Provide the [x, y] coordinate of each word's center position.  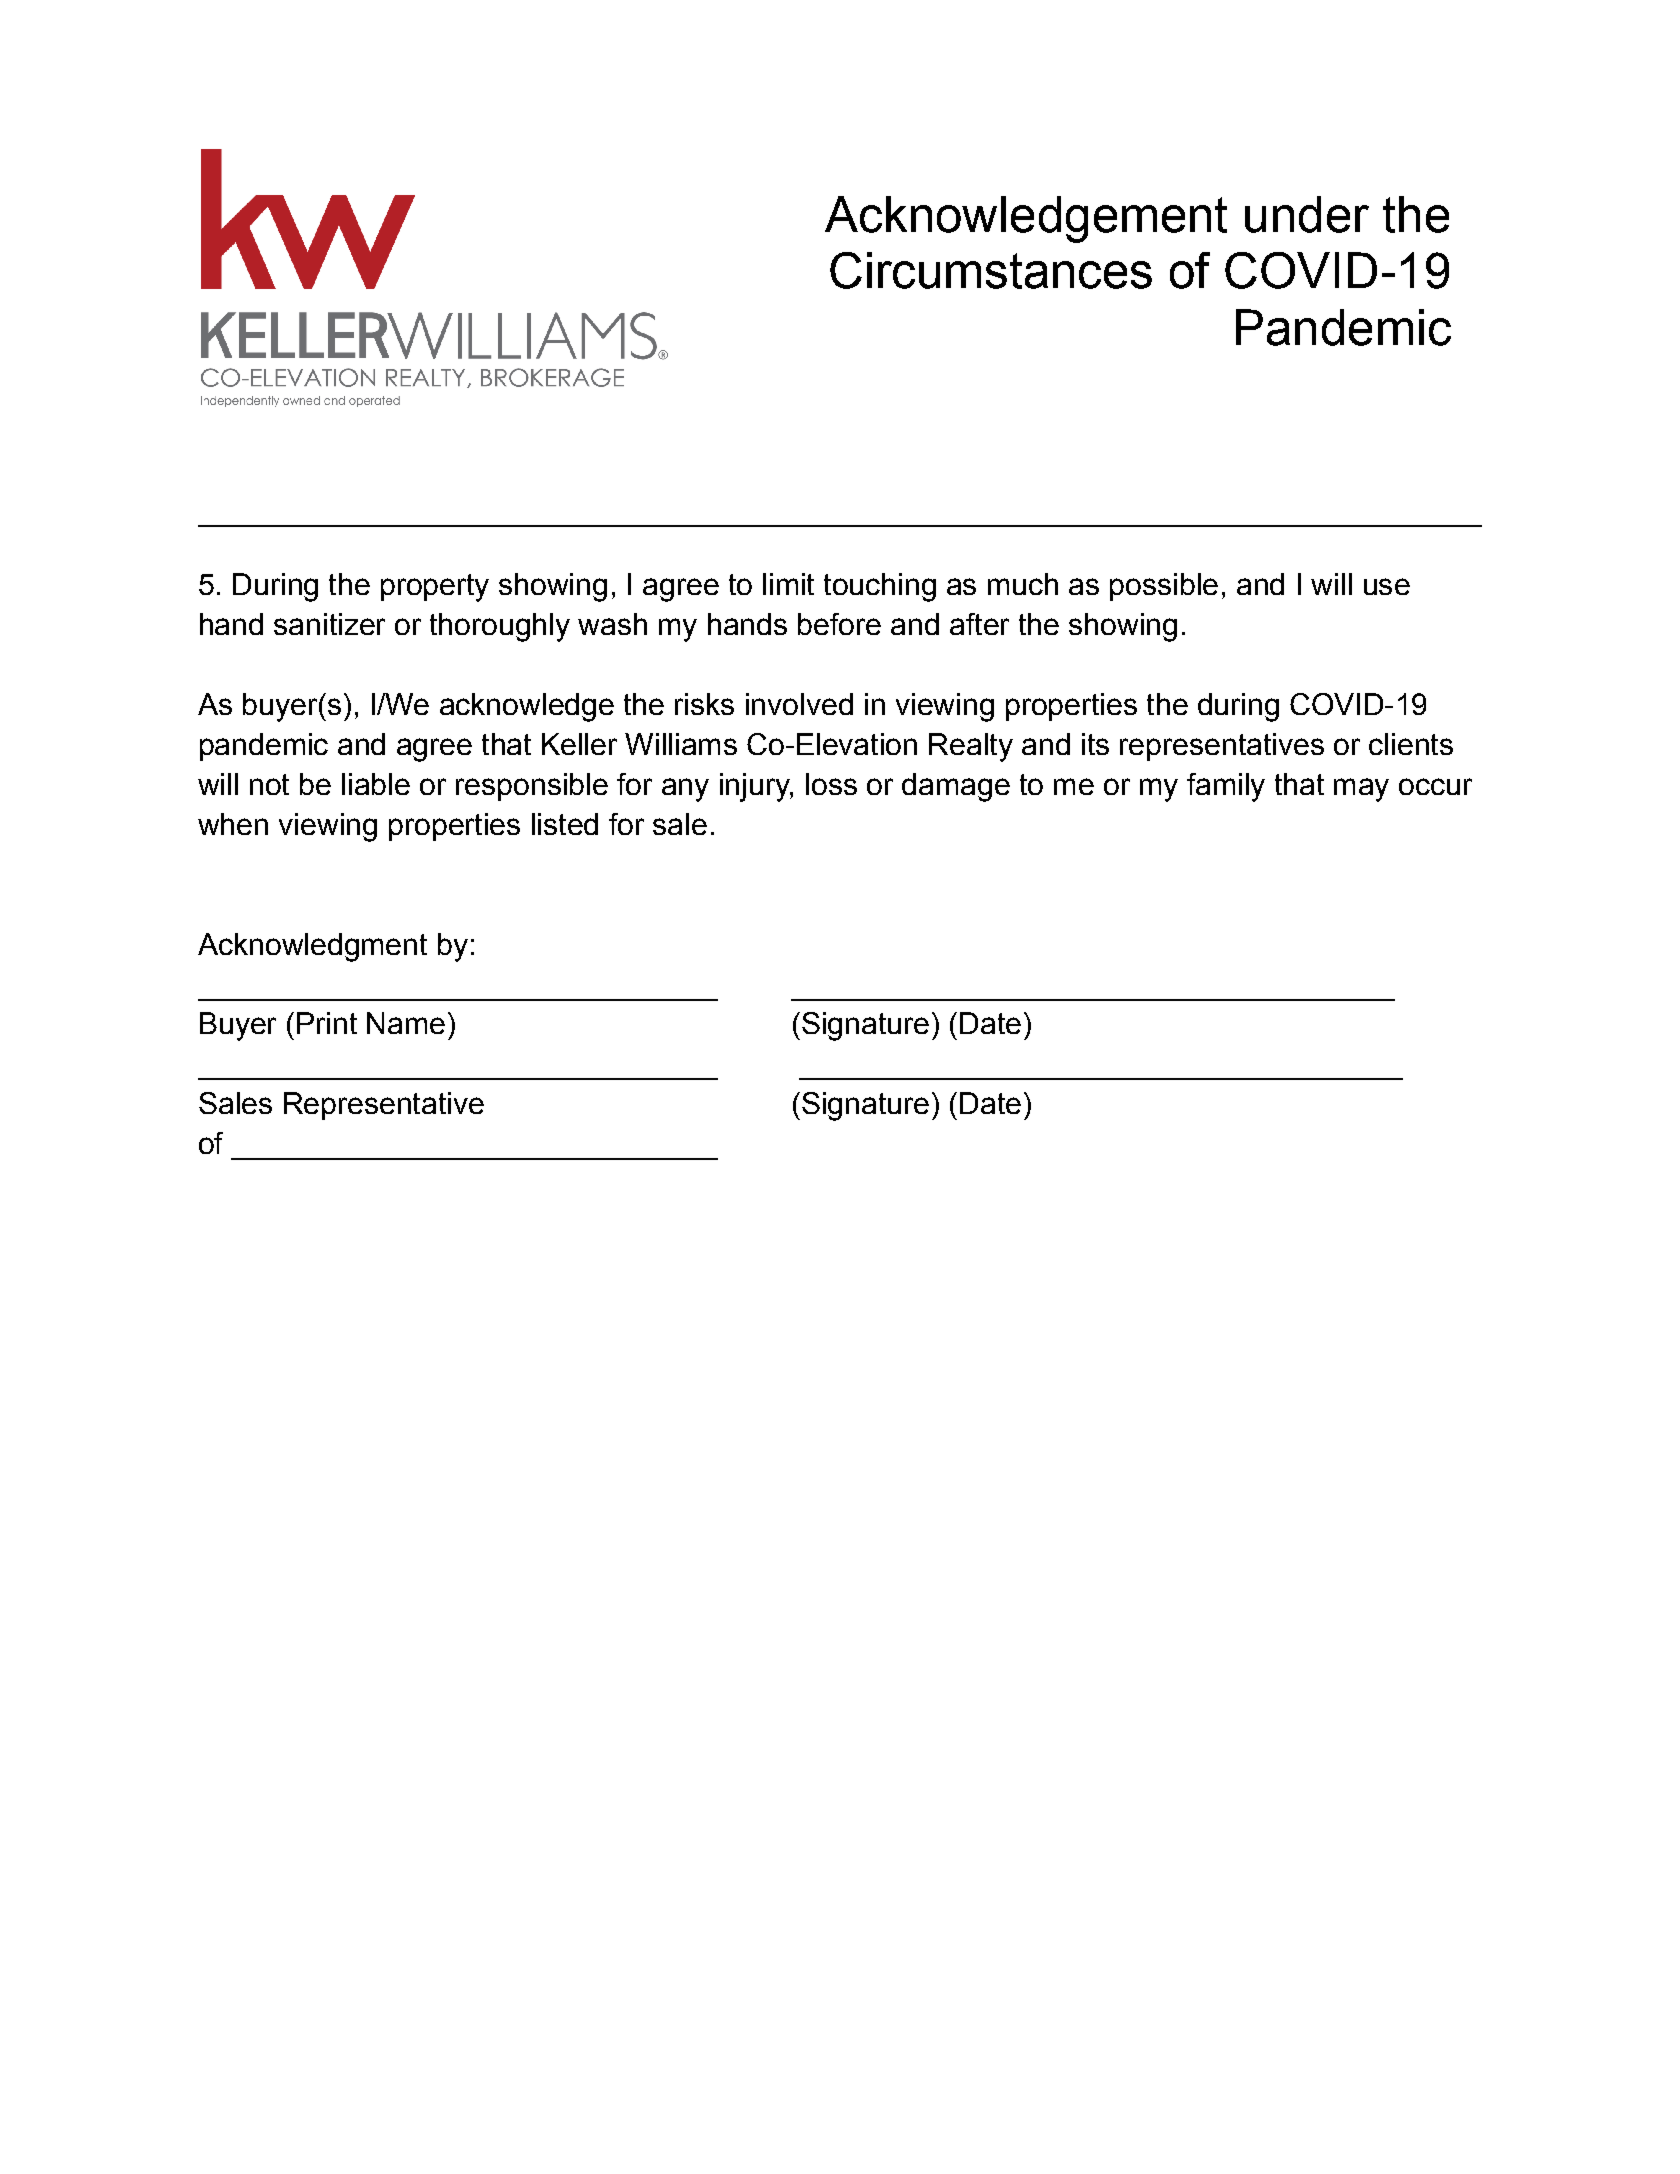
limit [788, 584]
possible [1164, 587]
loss [831, 784]
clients [1411, 744]
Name [406, 1023]
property [435, 588]
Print [327, 1023]
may [1361, 790]
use [1387, 586]
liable [376, 784]
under [1307, 214]
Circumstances [991, 270]
